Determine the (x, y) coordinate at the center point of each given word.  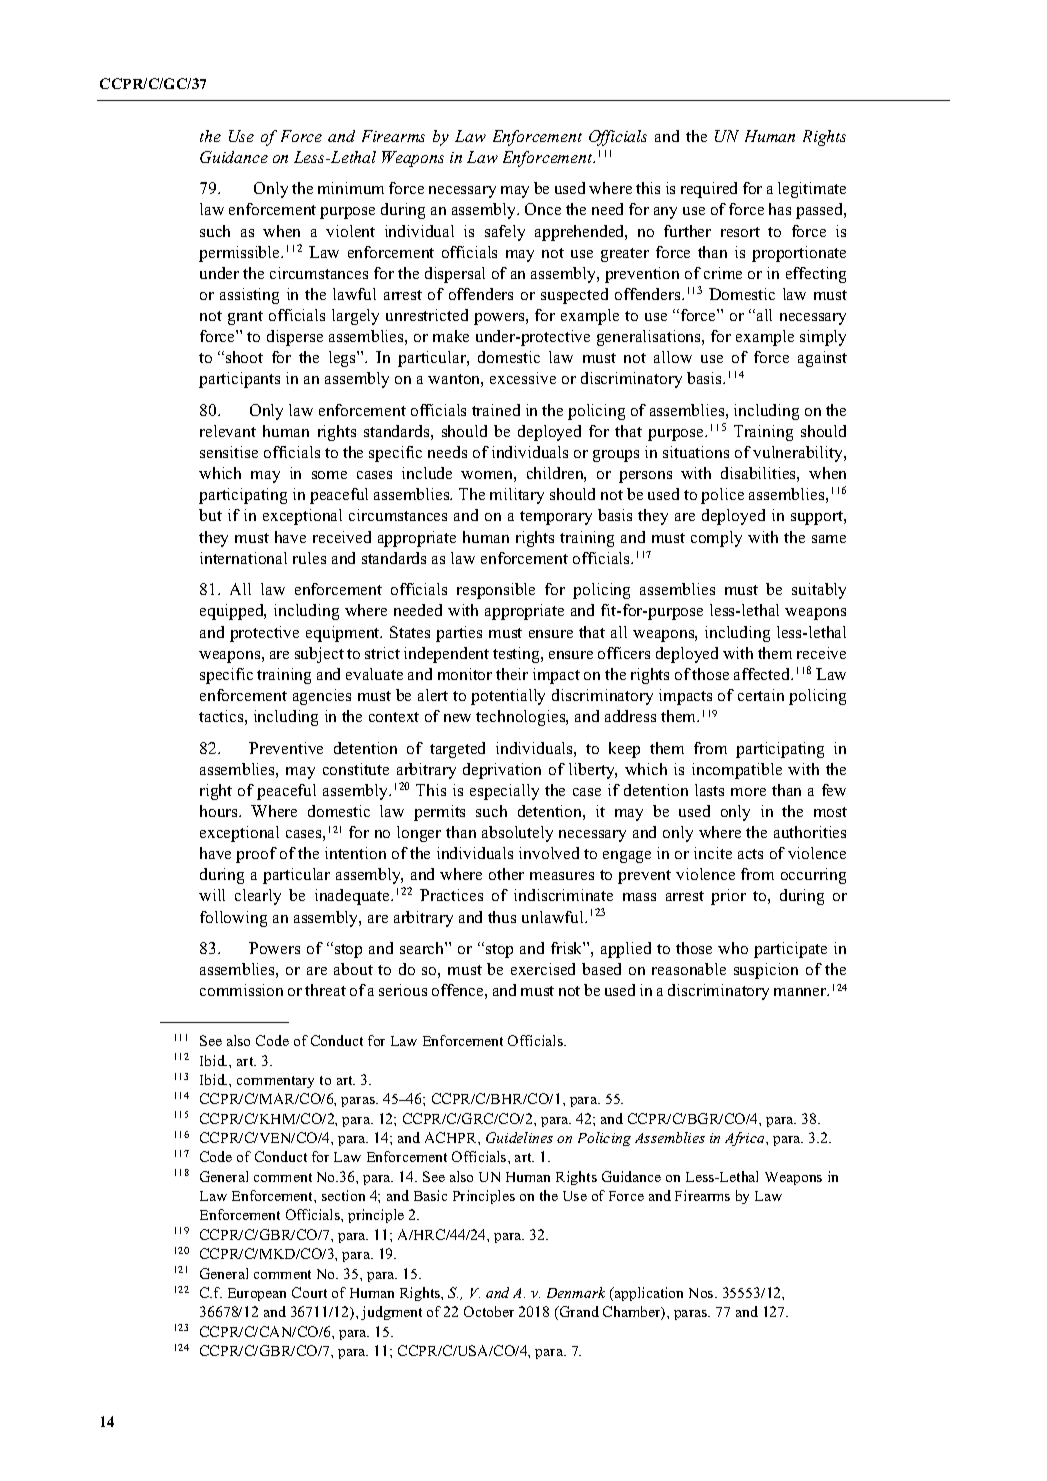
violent (350, 231)
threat (325, 990)
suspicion (766, 971)
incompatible (737, 771)
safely (505, 233)
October (489, 1311)
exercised (543, 969)
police (722, 496)
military (517, 496)
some (329, 475)
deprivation (502, 771)
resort (740, 232)
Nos (702, 1293)
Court (309, 1292)
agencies (322, 697)
